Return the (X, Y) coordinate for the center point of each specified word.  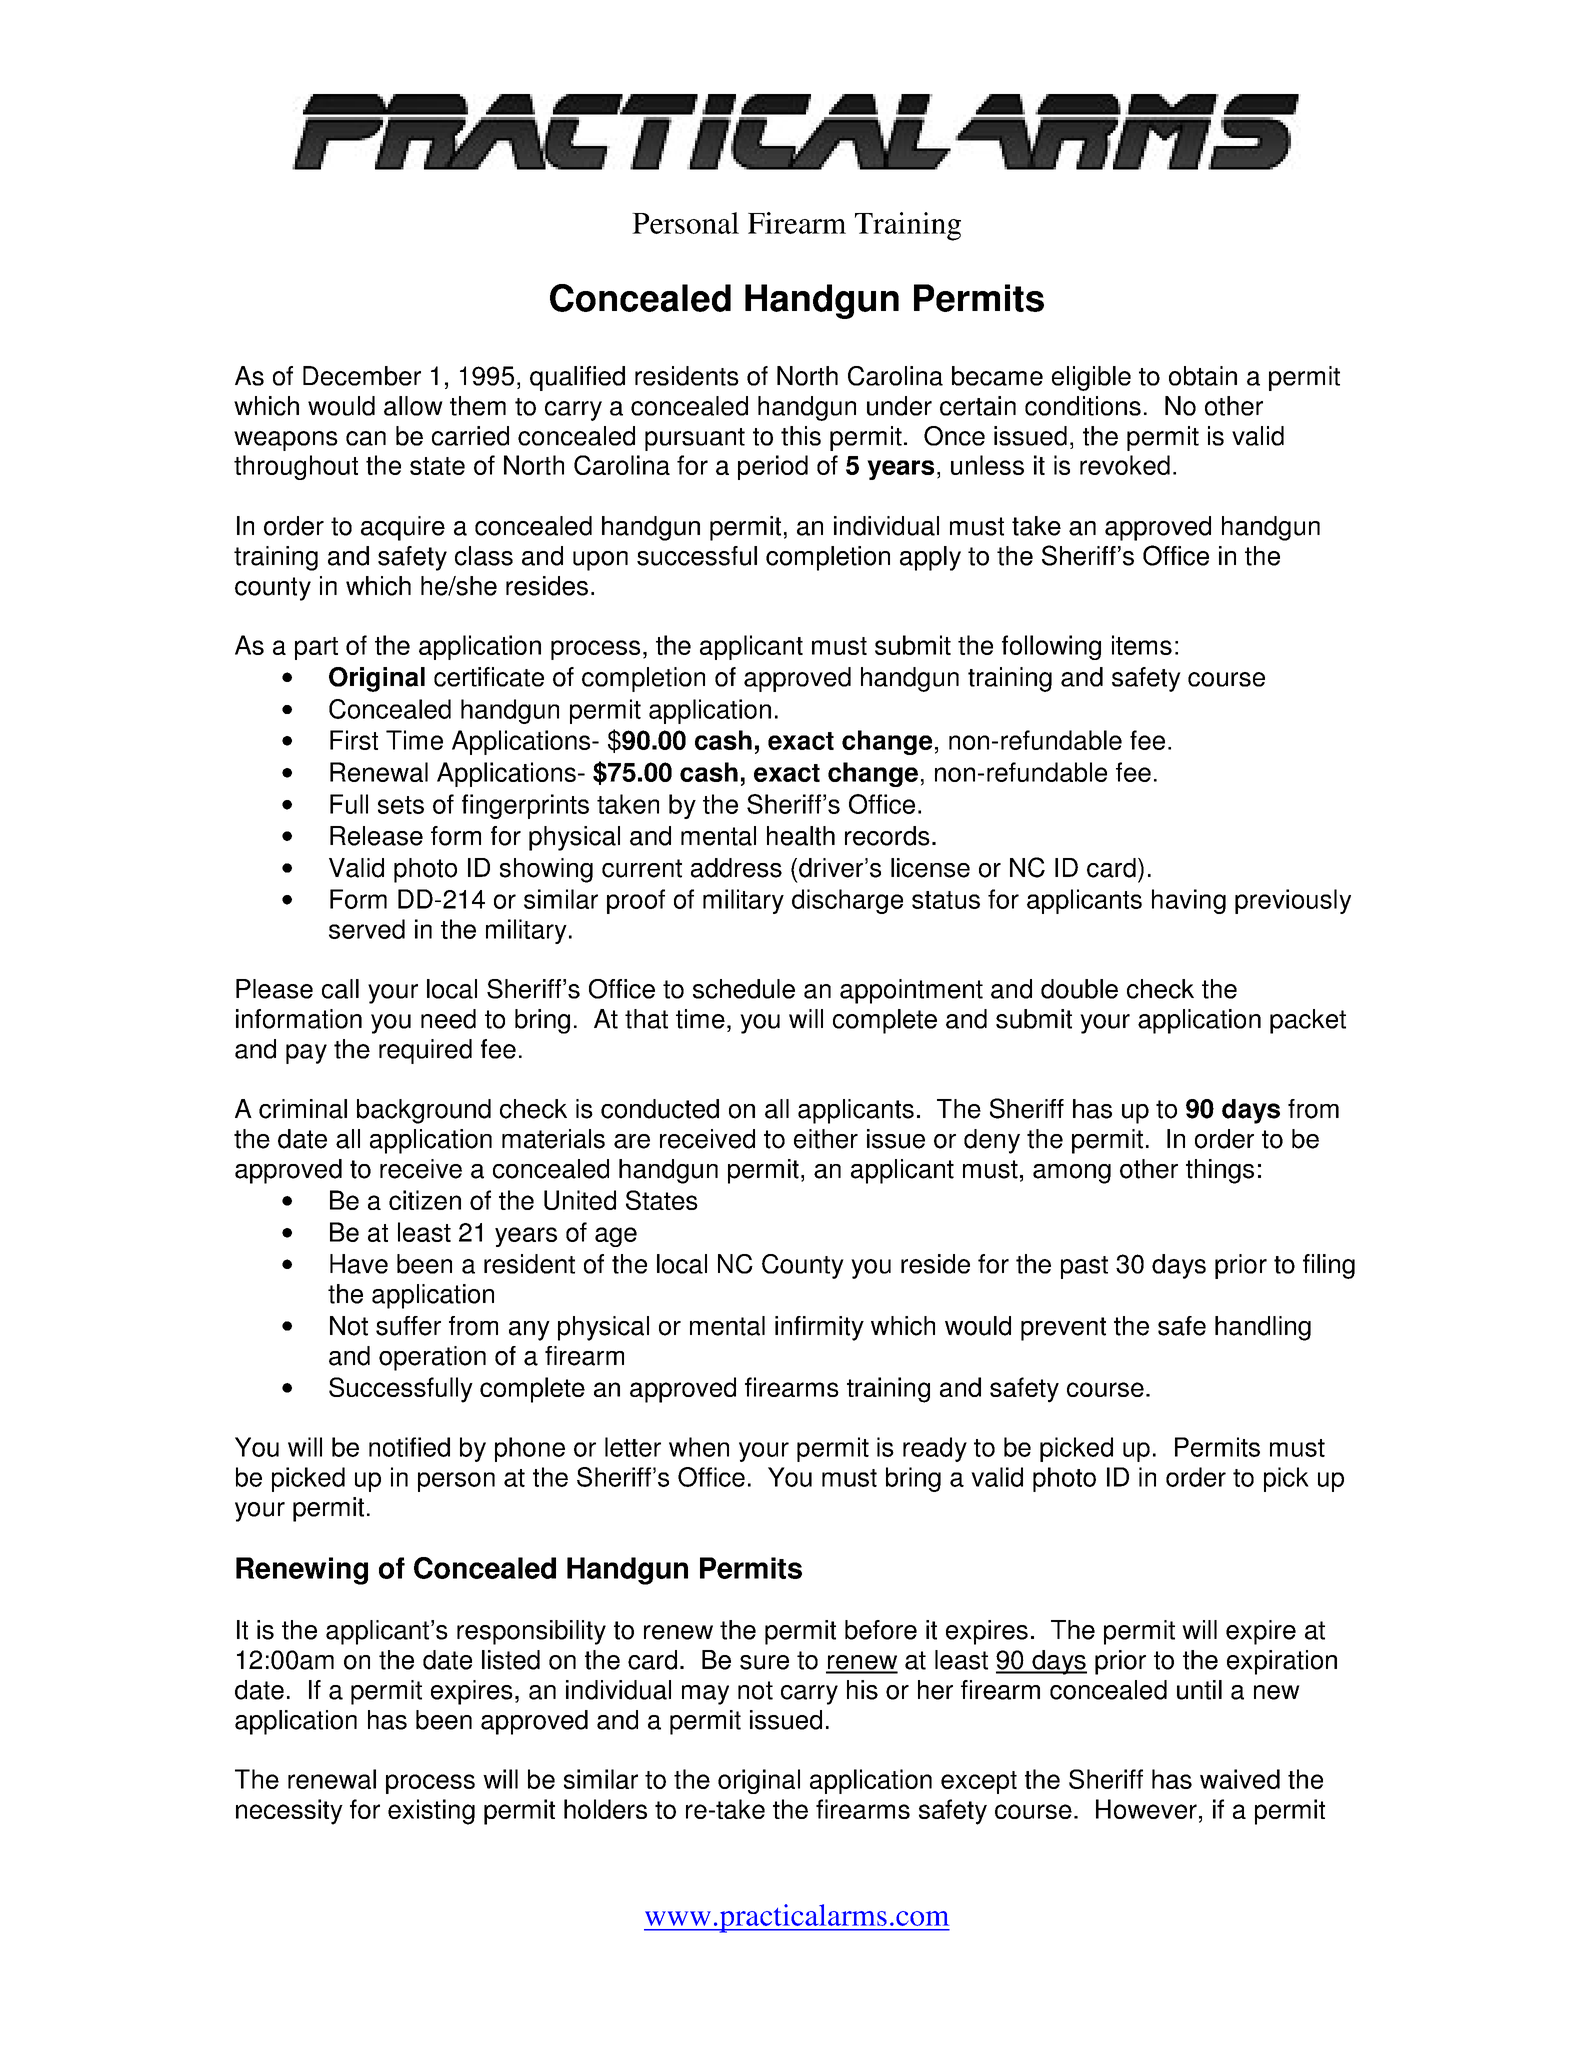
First (354, 740)
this (801, 436)
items (1142, 645)
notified (409, 1447)
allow (413, 406)
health (801, 836)
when (699, 1447)
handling (1263, 1328)
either (826, 1139)
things (1220, 1171)
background (424, 1111)
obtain (1203, 376)
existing (431, 1812)
